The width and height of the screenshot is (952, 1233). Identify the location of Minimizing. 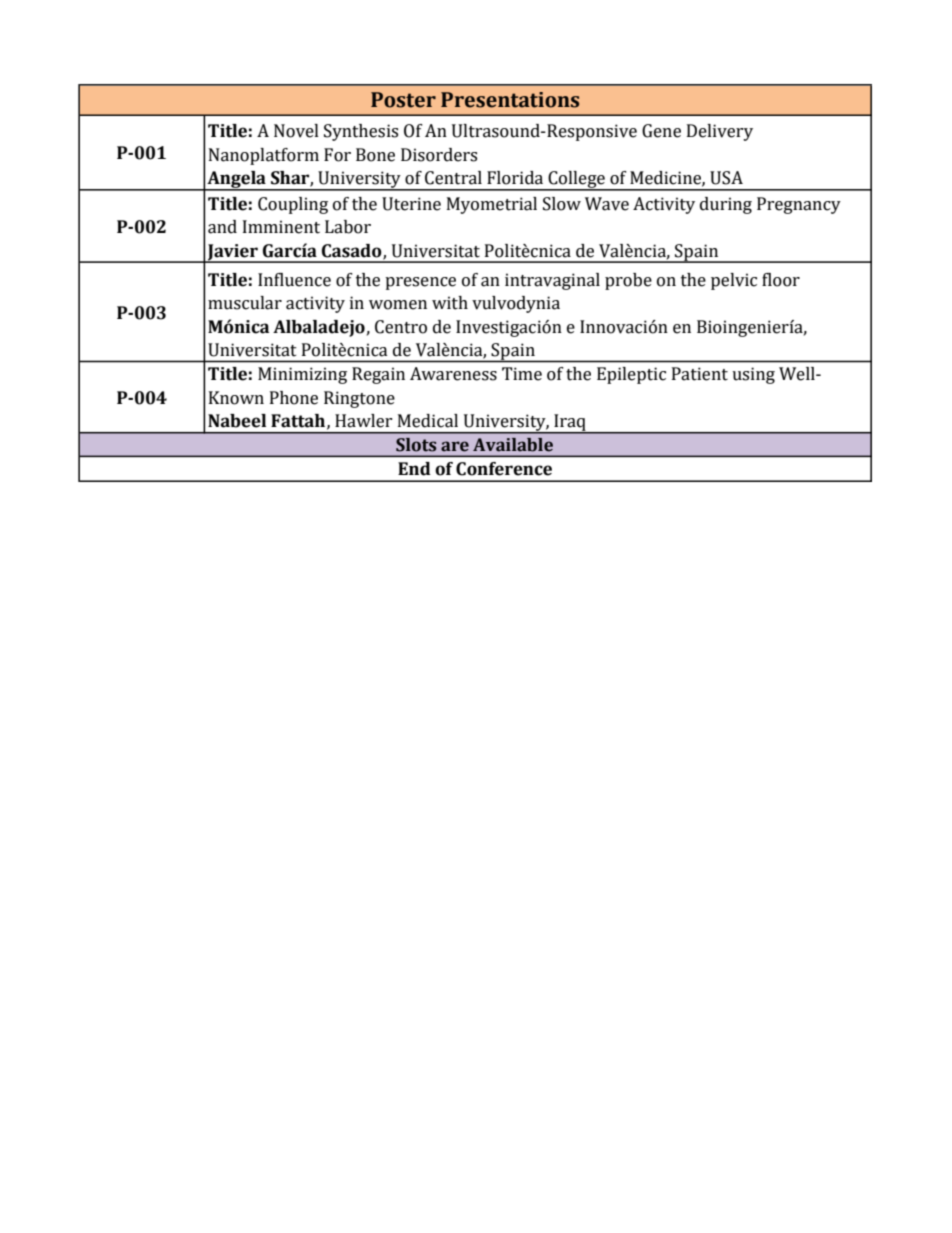
(302, 375).
